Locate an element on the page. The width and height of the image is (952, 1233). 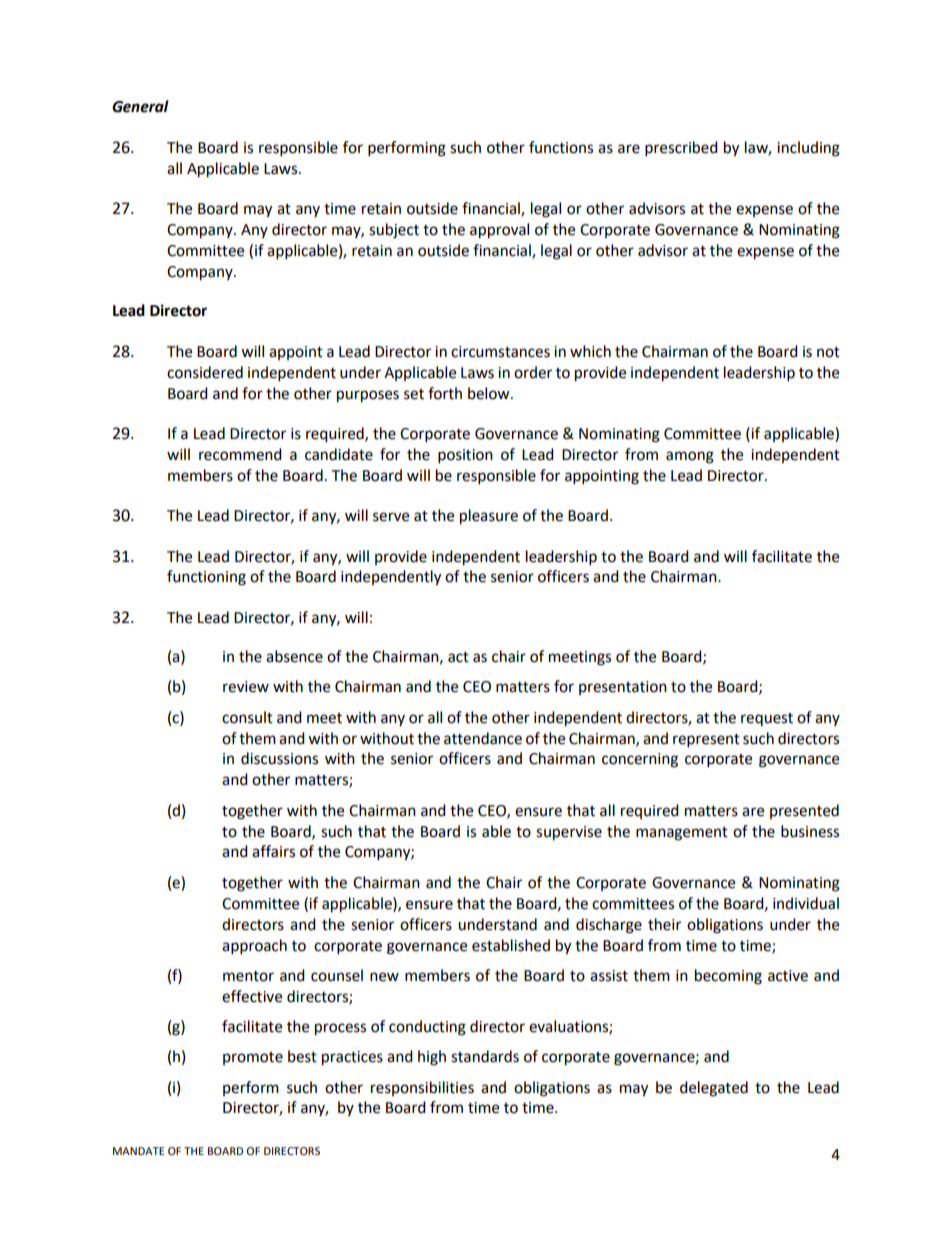
responsibilities is located at coordinates (422, 1088).
